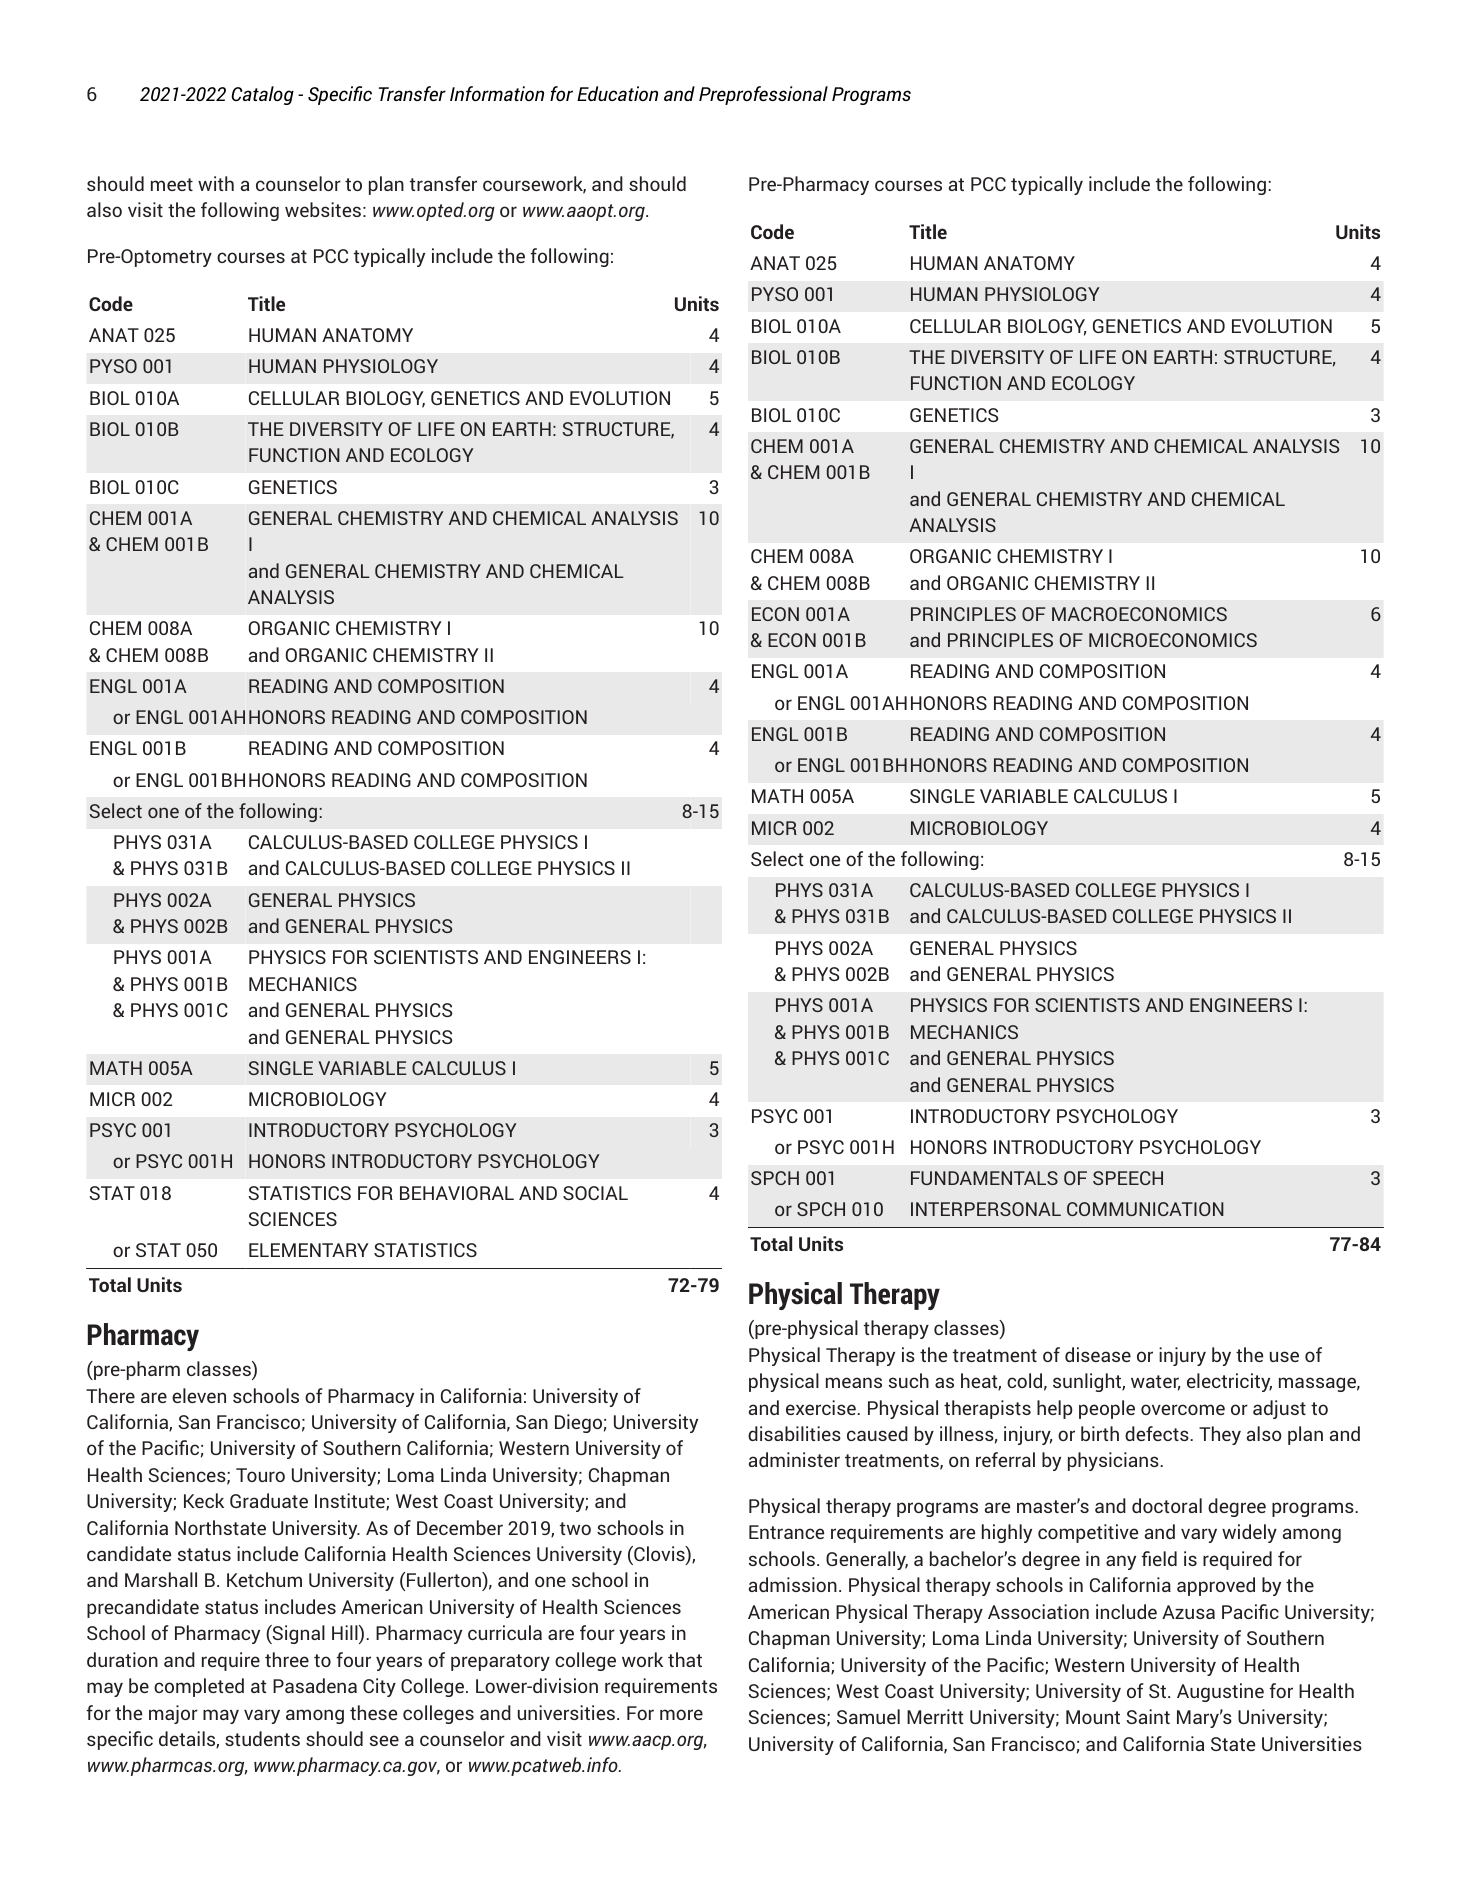 The width and height of the page is (1470, 1902). Describe the element at coordinates (457, 1193) in the page. I see `BEHAVIORAL` at that location.
